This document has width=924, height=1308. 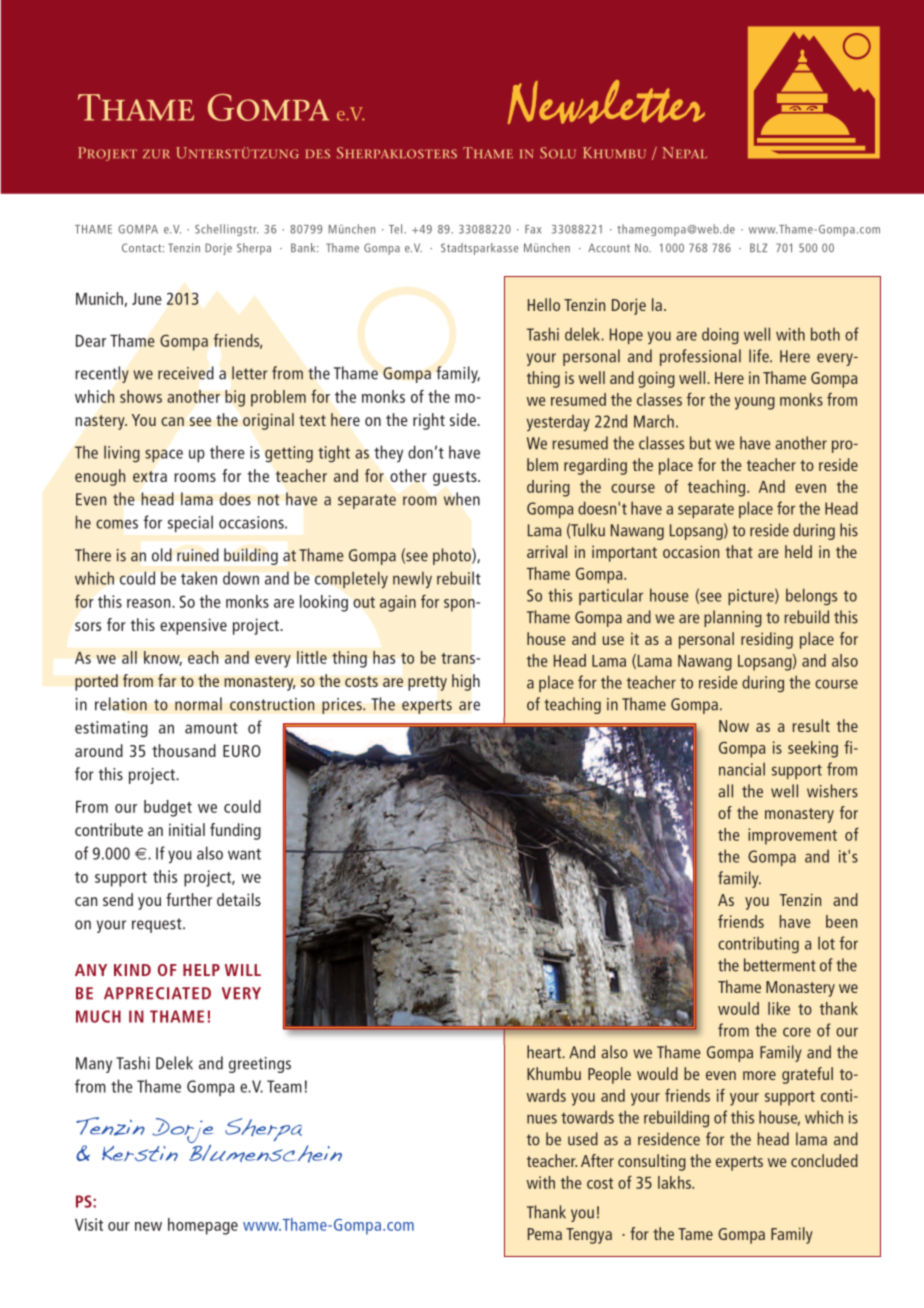 What do you see at coordinates (533, 229) in the document?
I see `Fax` at bounding box center [533, 229].
